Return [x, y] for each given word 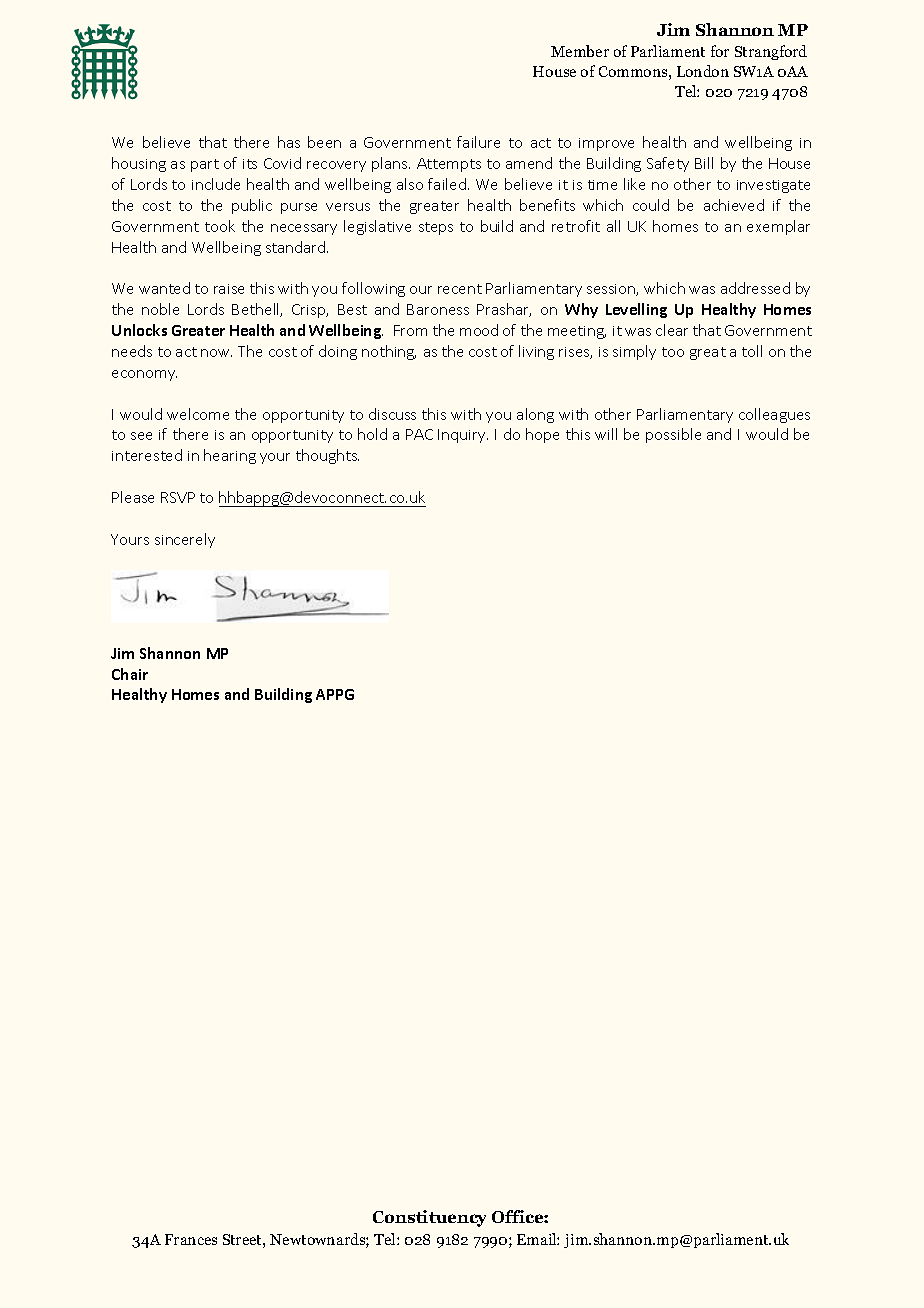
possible [673, 435]
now [216, 353]
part [205, 165]
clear [672, 330]
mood [479, 330]
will [606, 434]
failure [478, 142]
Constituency [429, 1218]
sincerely [185, 540]
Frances [191, 1239]
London [703, 71]
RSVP [178, 497]
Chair [130, 674]
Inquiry [463, 436]
